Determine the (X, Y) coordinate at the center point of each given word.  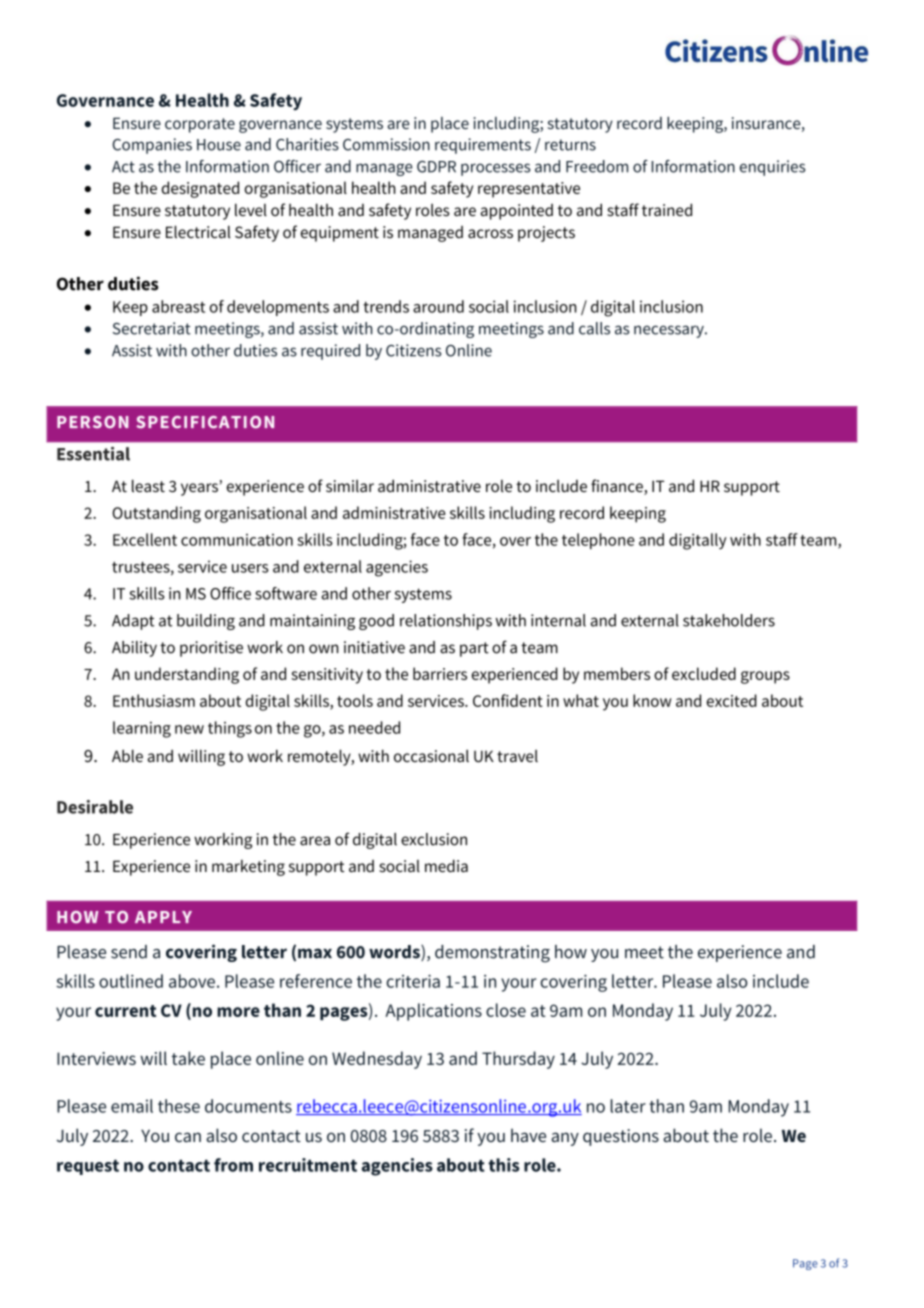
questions (621, 1137)
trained (667, 209)
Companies (152, 146)
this (503, 1165)
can (188, 1137)
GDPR (436, 167)
